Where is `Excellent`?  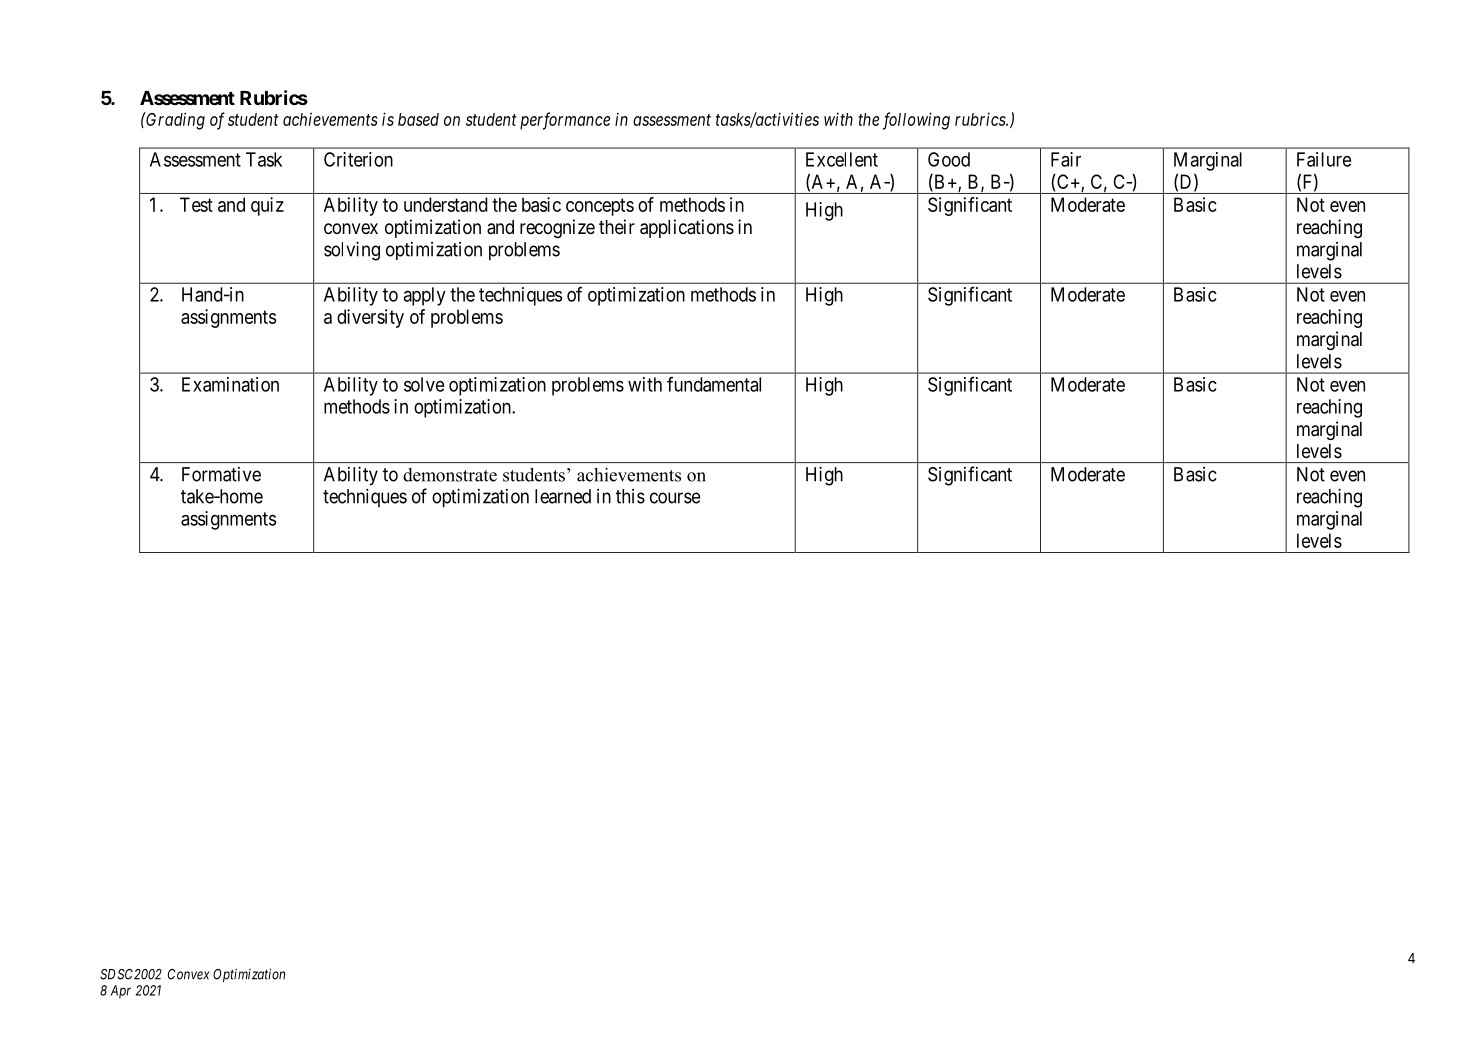
Excellent is located at coordinates (842, 159).
